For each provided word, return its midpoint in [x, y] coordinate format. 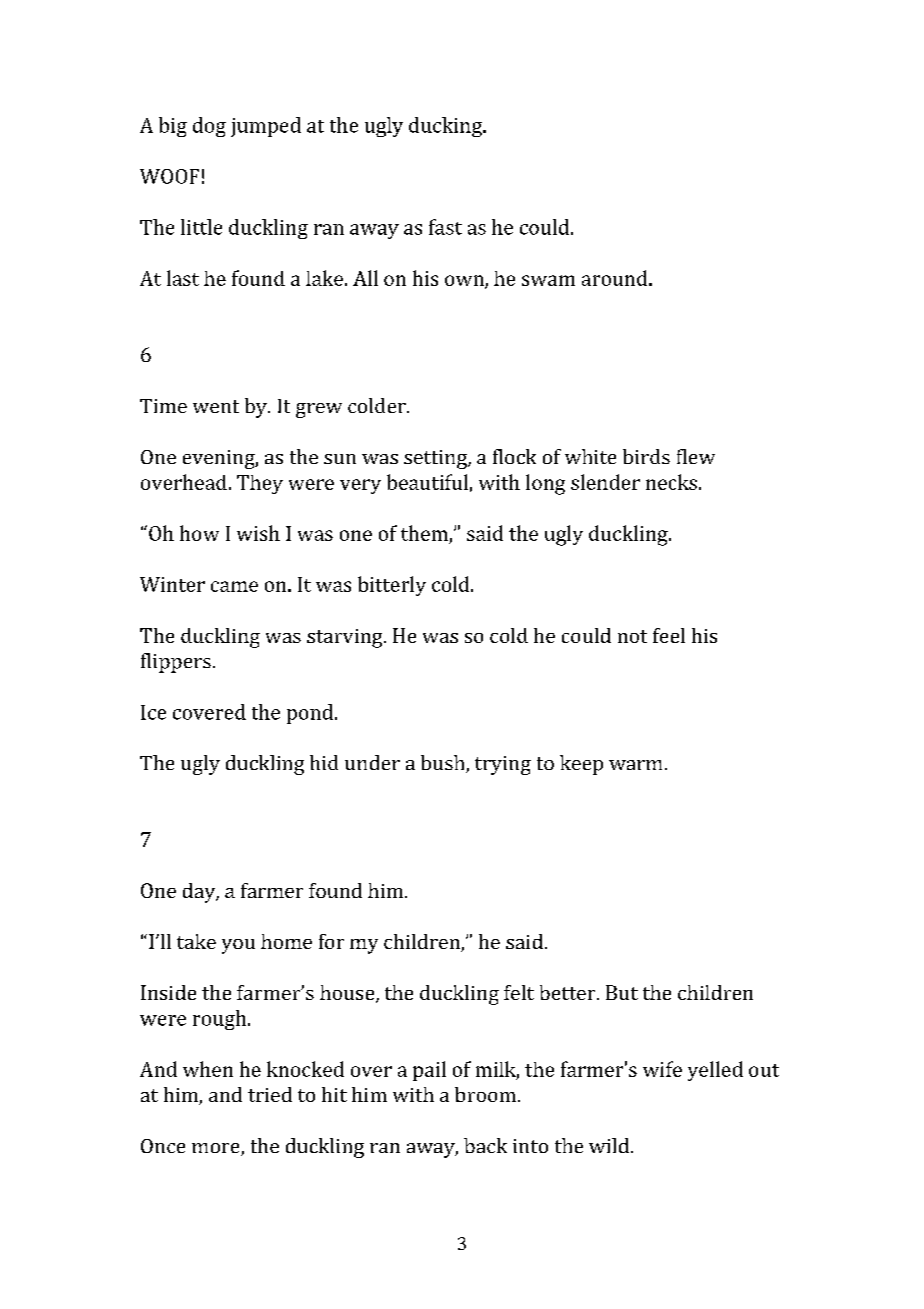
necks [671, 482]
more [217, 1149]
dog [209, 127]
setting [436, 459]
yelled [715, 1071]
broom [485, 1094]
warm [635, 765]
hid [324, 762]
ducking [446, 127]
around [616, 278]
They [260, 484]
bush [444, 764]
